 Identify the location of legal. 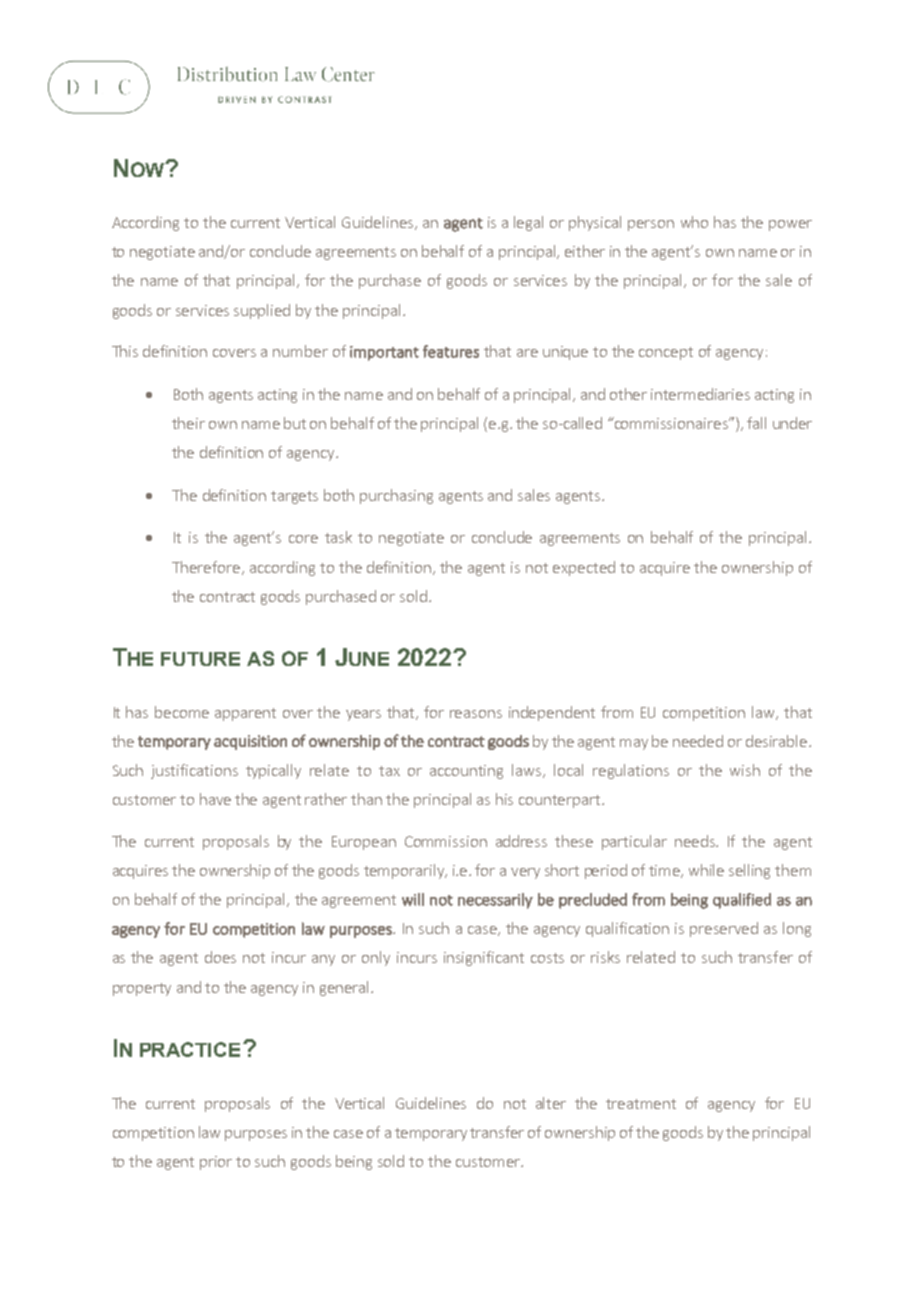
(528, 223).
